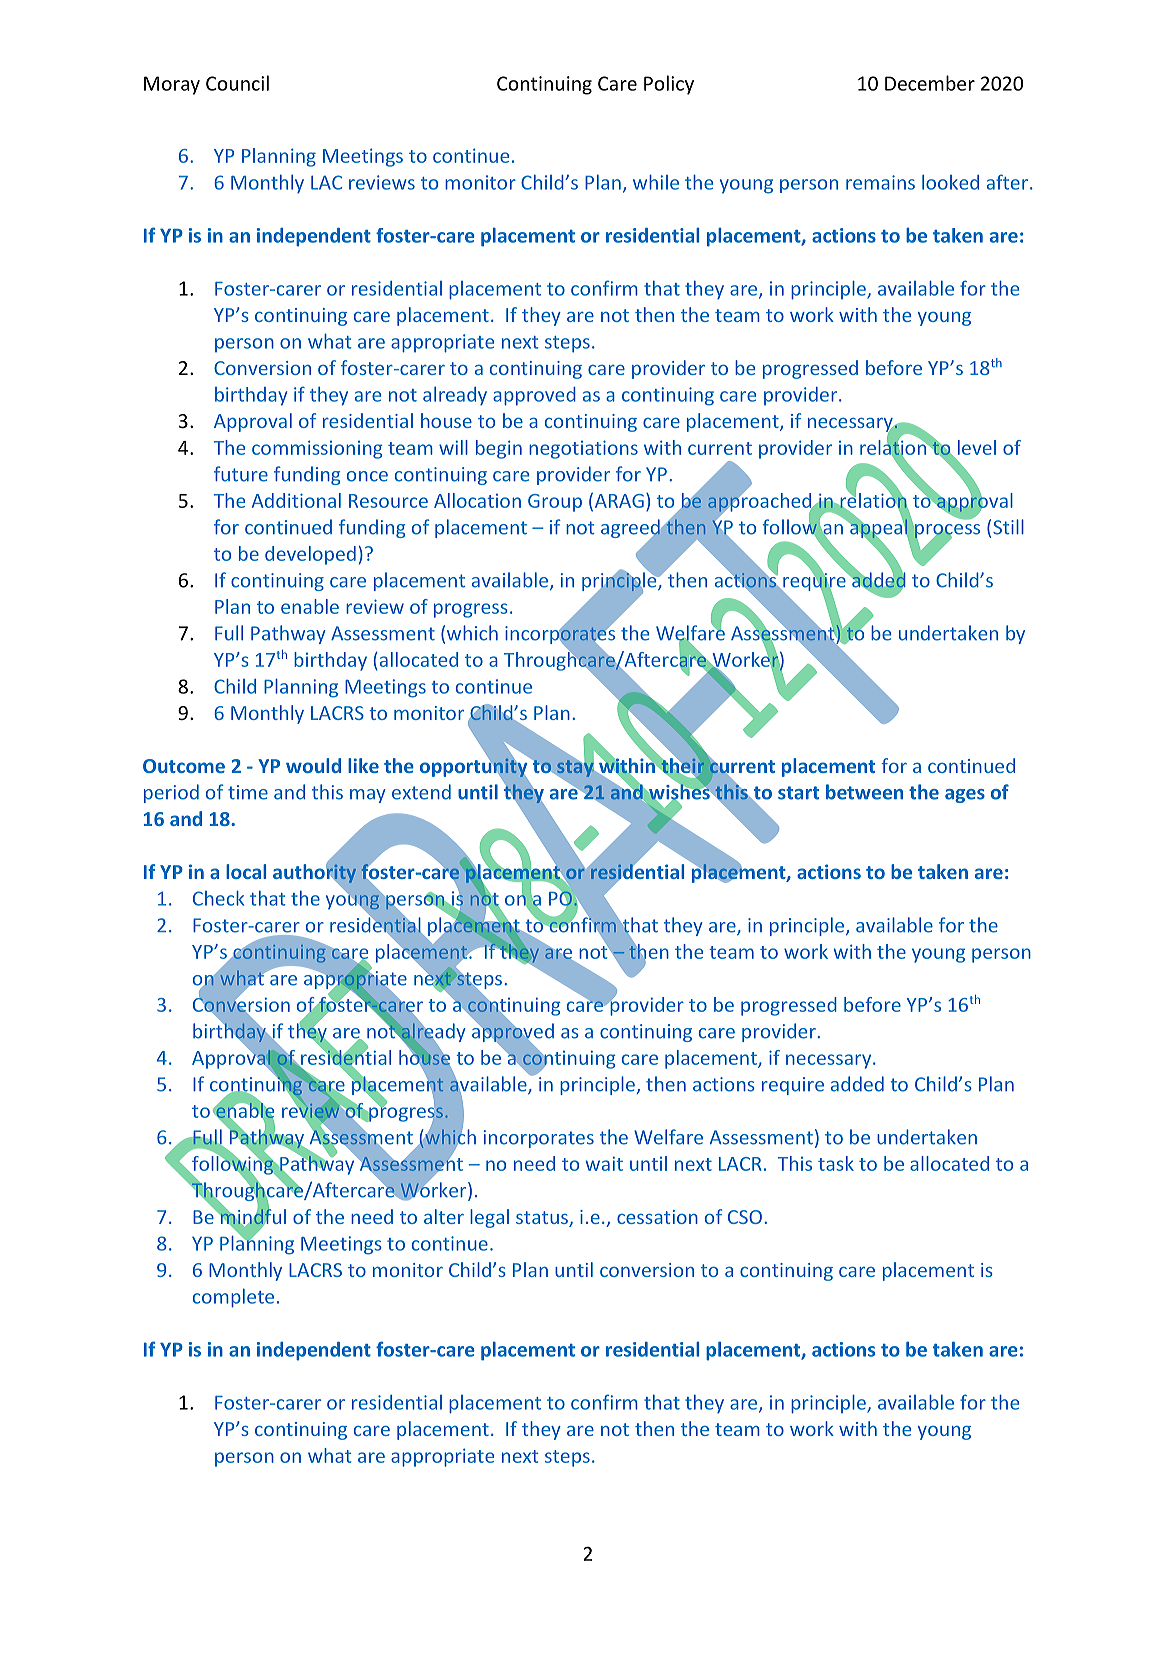 The height and width of the screenshot is (1663, 1176). I want to click on task, so click(836, 1163).
